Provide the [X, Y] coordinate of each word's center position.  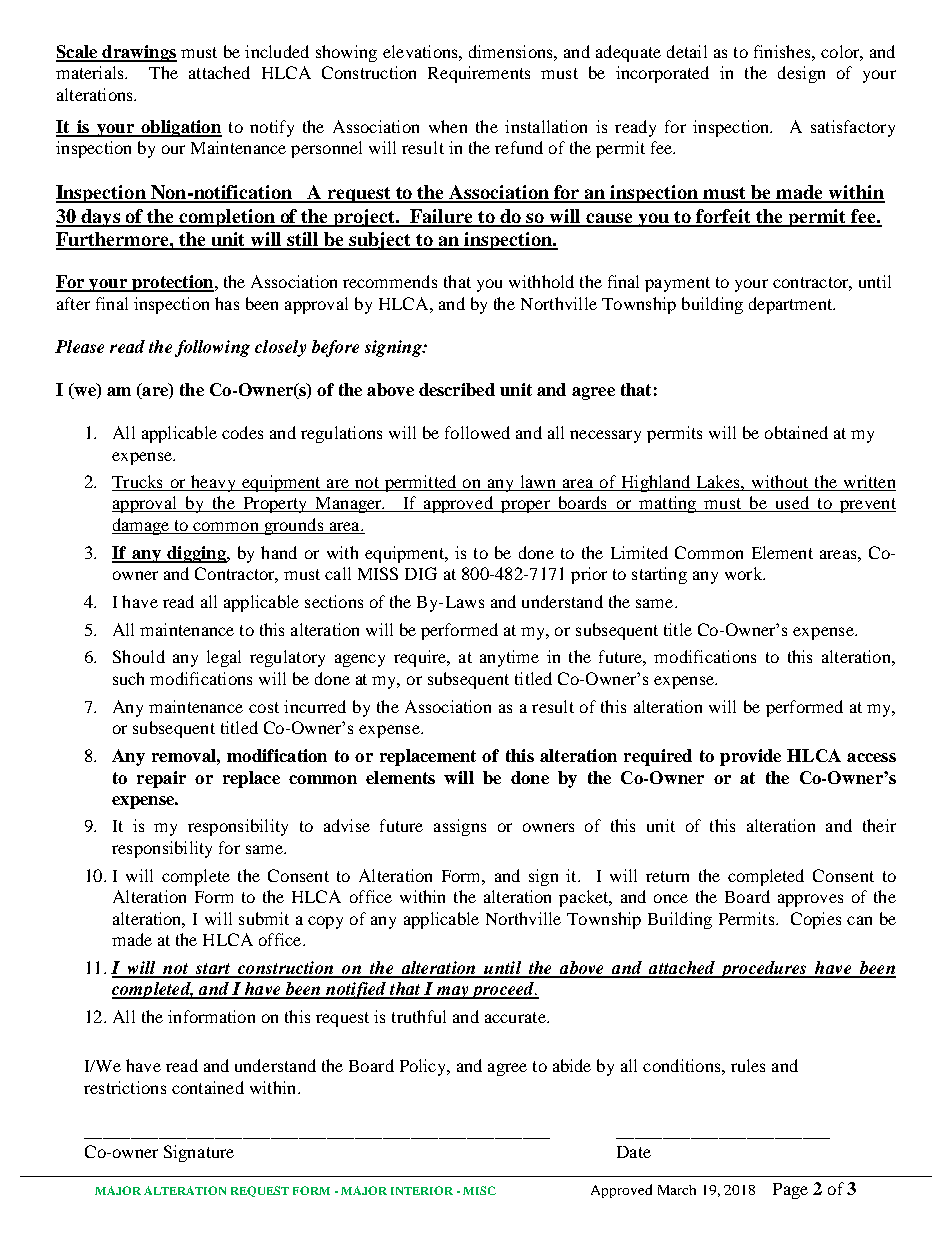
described [457, 389]
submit [264, 918]
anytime [509, 658]
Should [139, 656]
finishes [783, 51]
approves [810, 900]
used [792, 504]
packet [585, 898]
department [792, 305]
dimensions [512, 51]
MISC [479, 1190]
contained [208, 1087]
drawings [138, 53]
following [212, 348]
